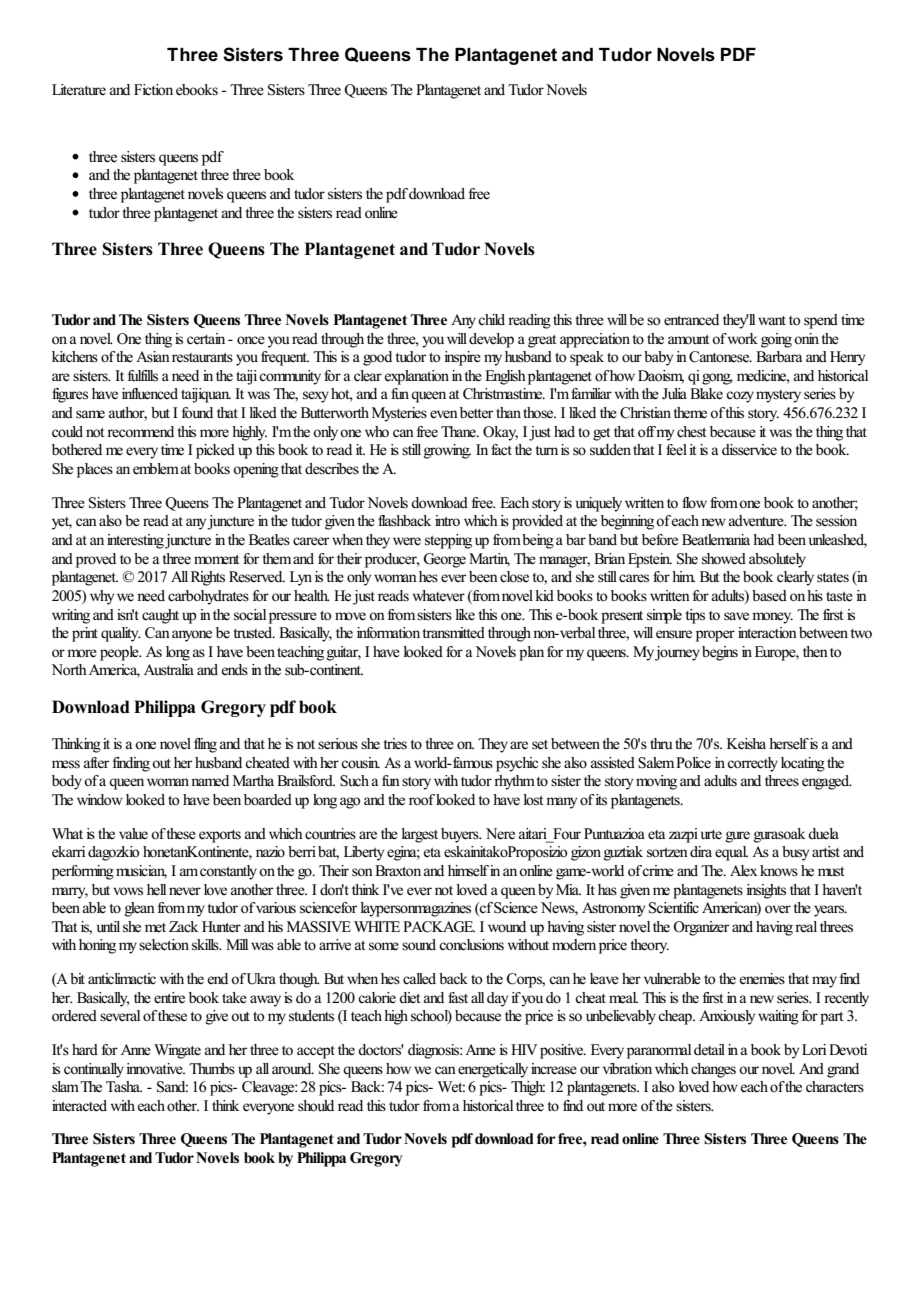 The height and width of the screenshot is (1308, 924). I want to click on child, so click(491, 319).
